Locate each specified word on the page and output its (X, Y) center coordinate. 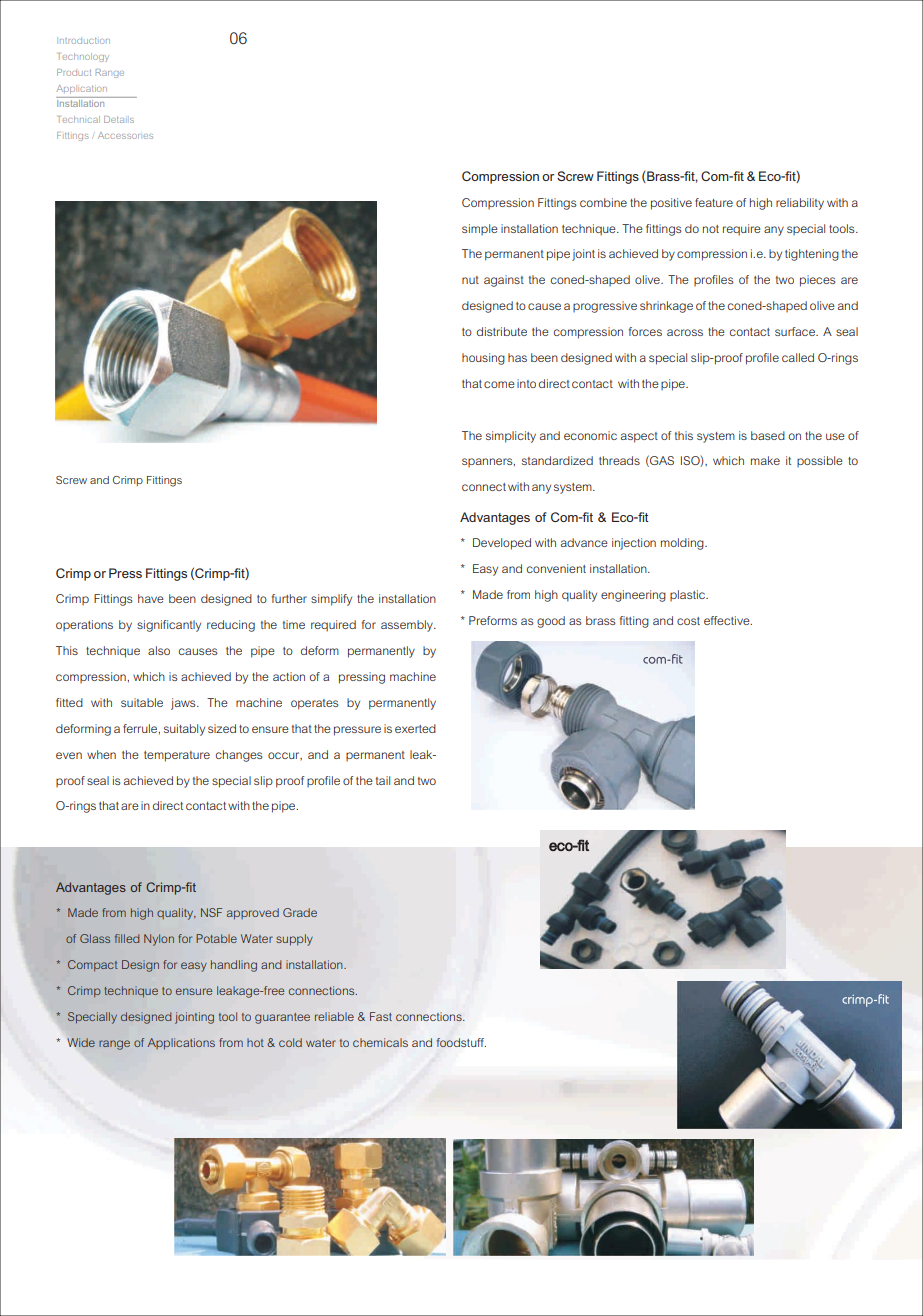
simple (480, 229)
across (685, 332)
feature (714, 202)
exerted (415, 728)
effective (728, 620)
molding (683, 544)
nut (470, 280)
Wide (81, 1042)
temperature (177, 756)
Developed (502, 544)
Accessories (125, 135)
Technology (83, 57)
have (151, 598)
